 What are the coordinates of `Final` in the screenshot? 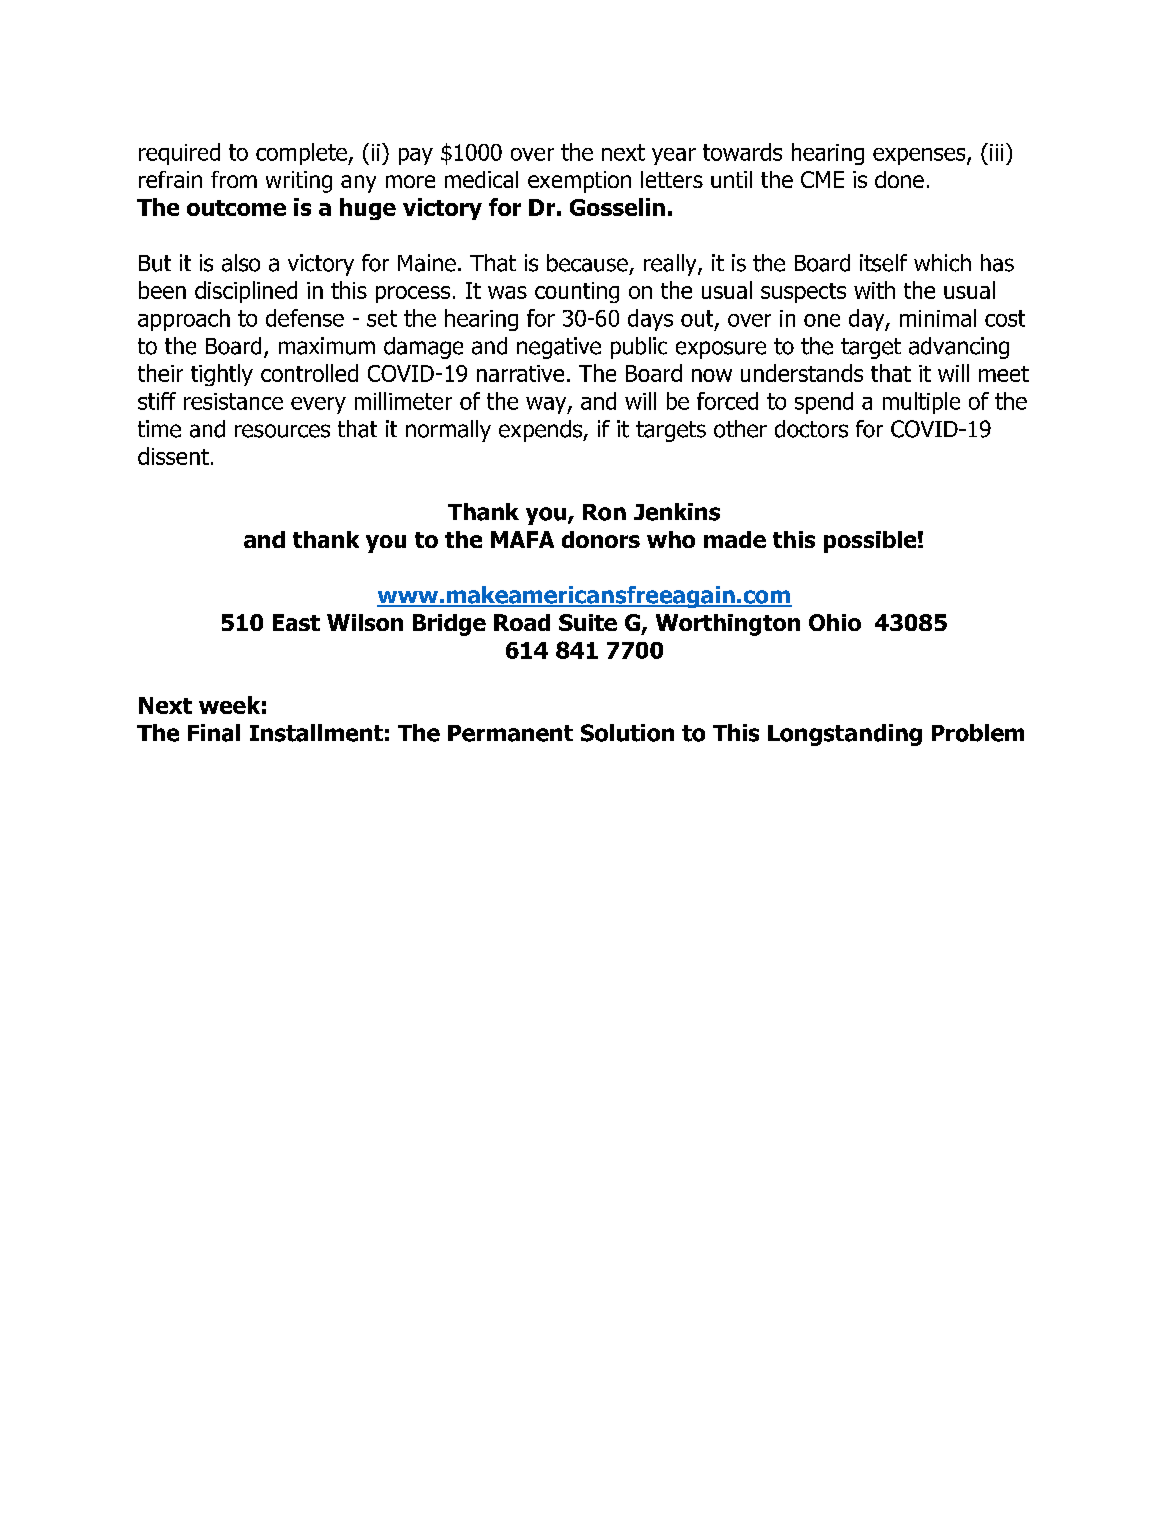 It's located at (214, 733).
